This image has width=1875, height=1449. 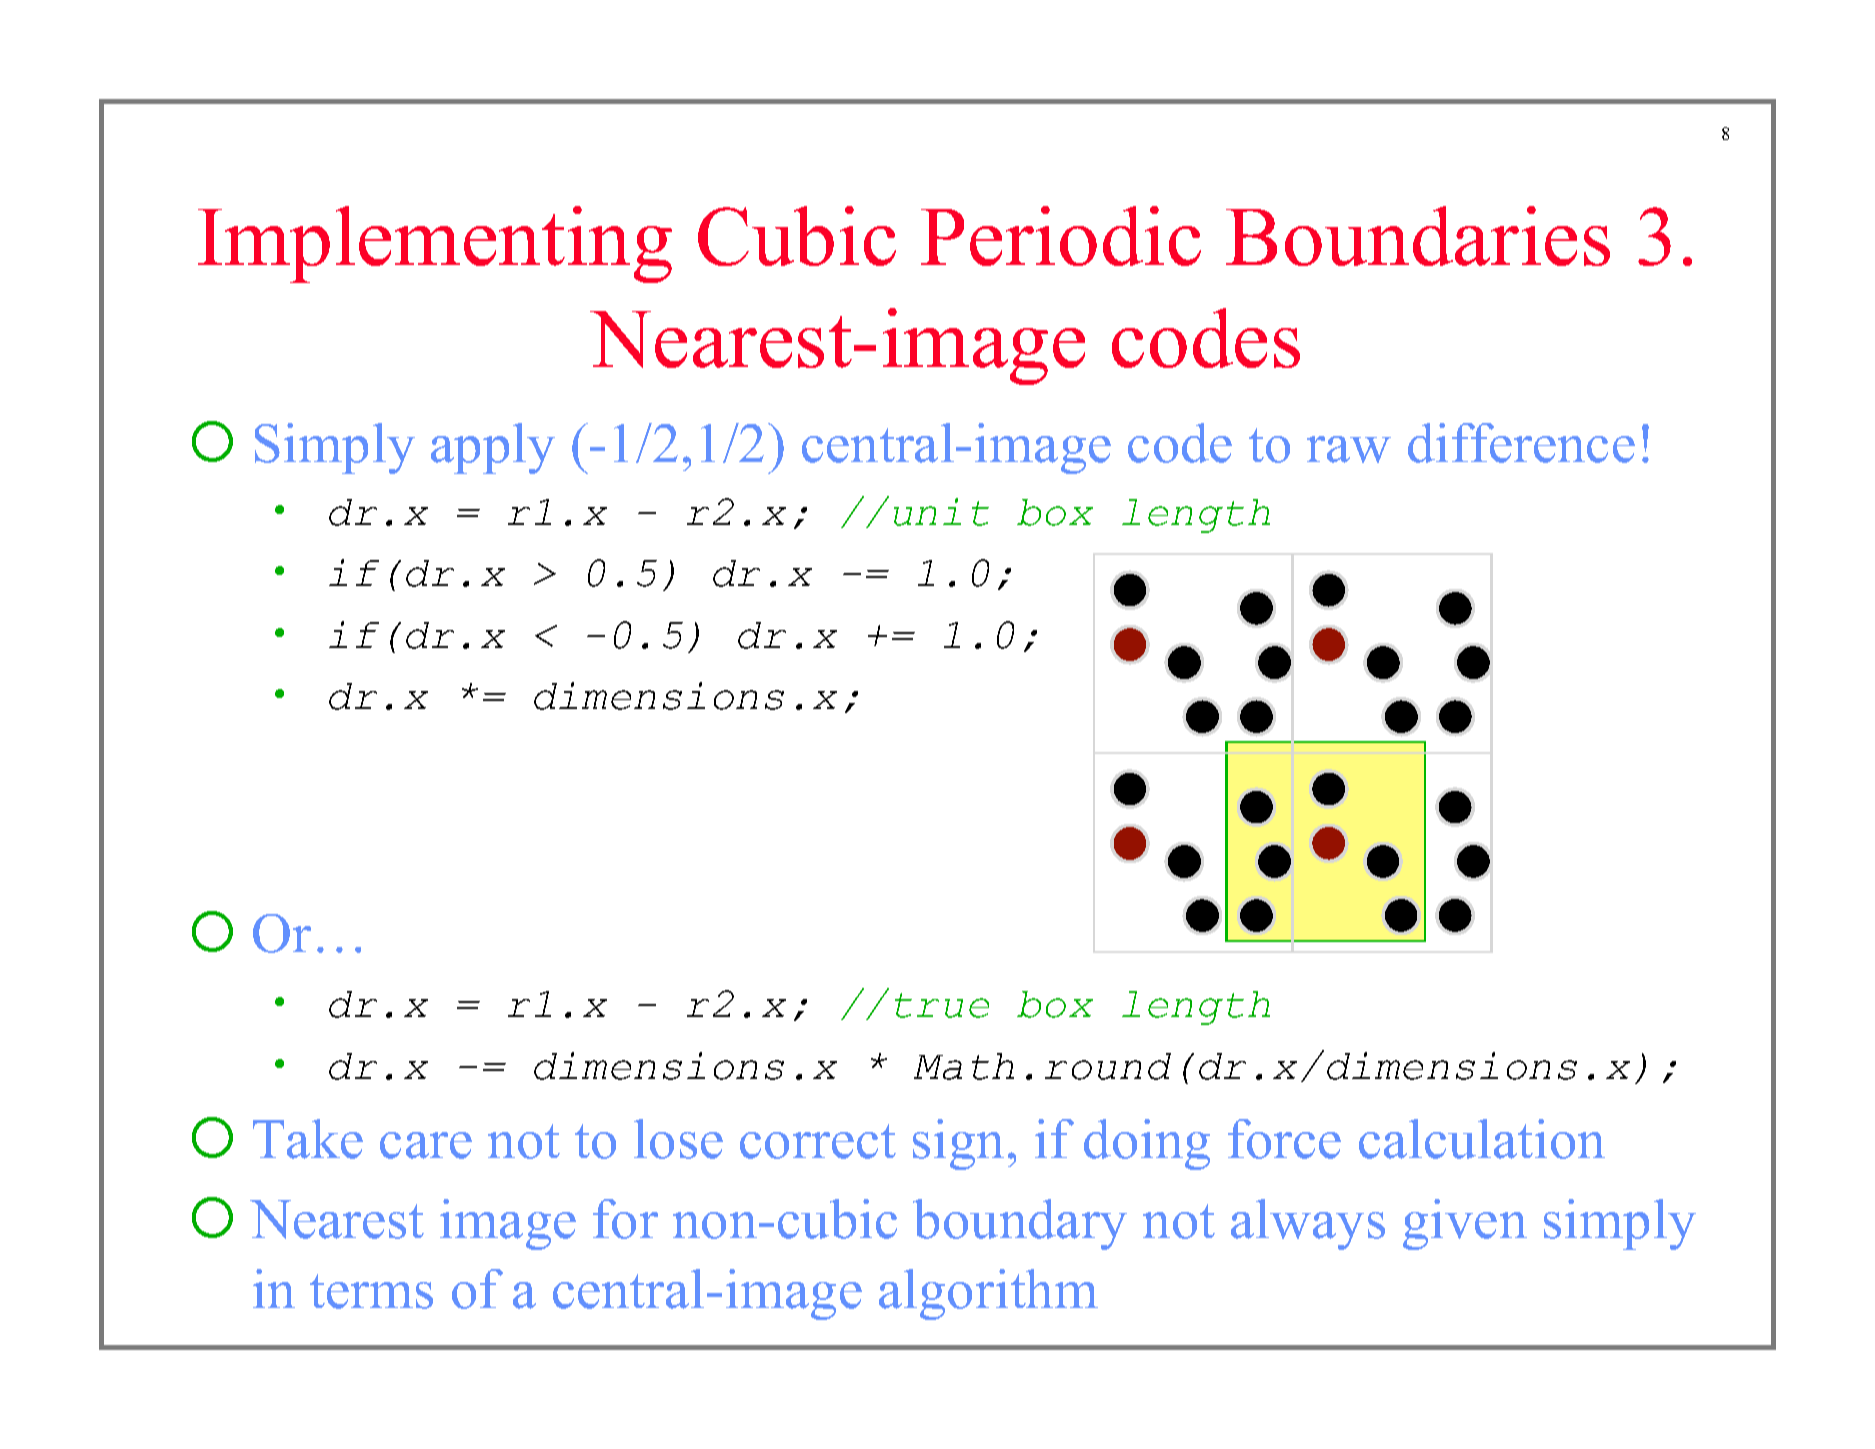 I want to click on correct, so click(x=818, y=1141).
